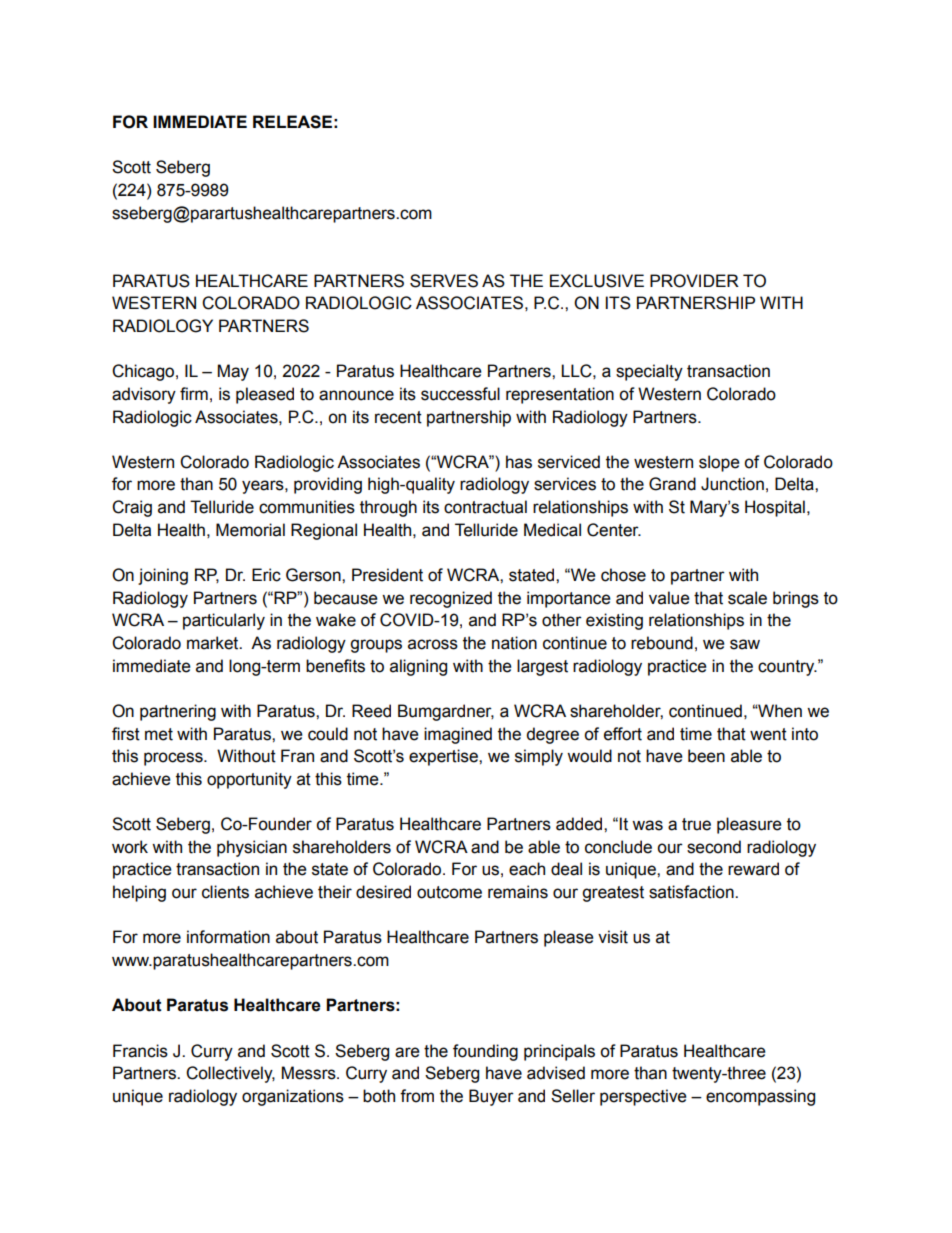 This document has height=1233, width=952. What do you see at coordinates (444, 281) in the document?
I see `SERVES` at bounding box center [444, 281].
